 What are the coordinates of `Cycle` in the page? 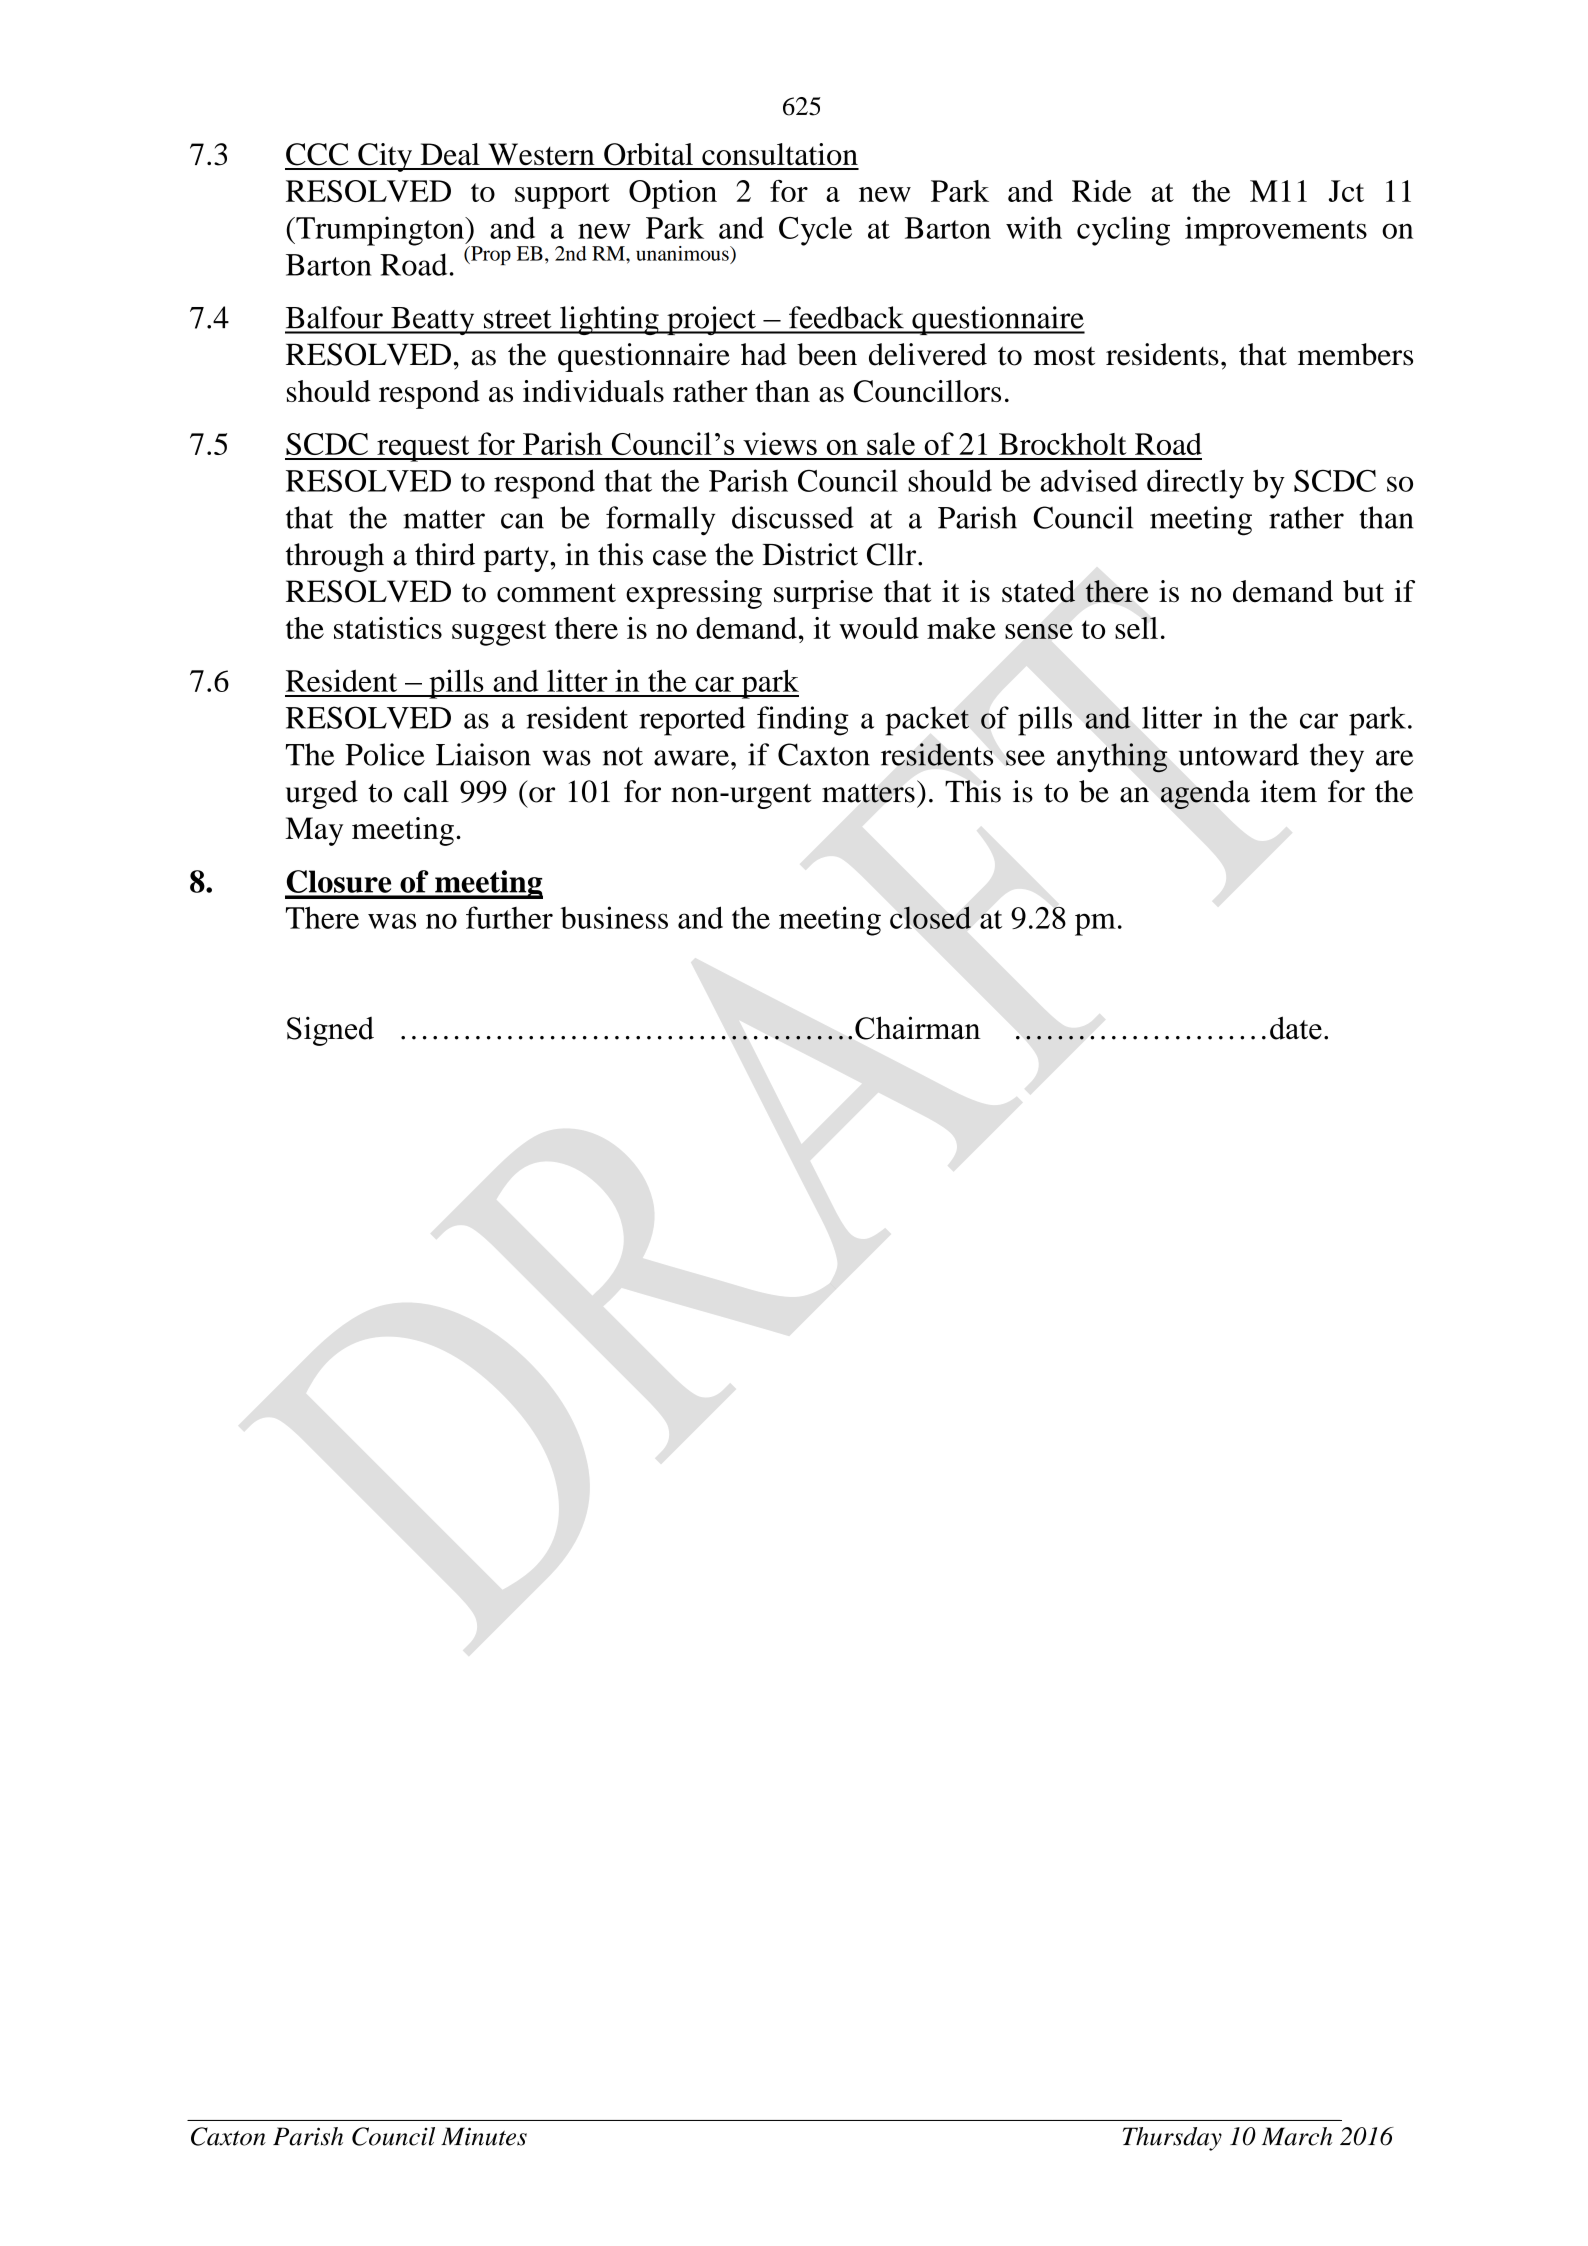 It's located at (815, 231).
